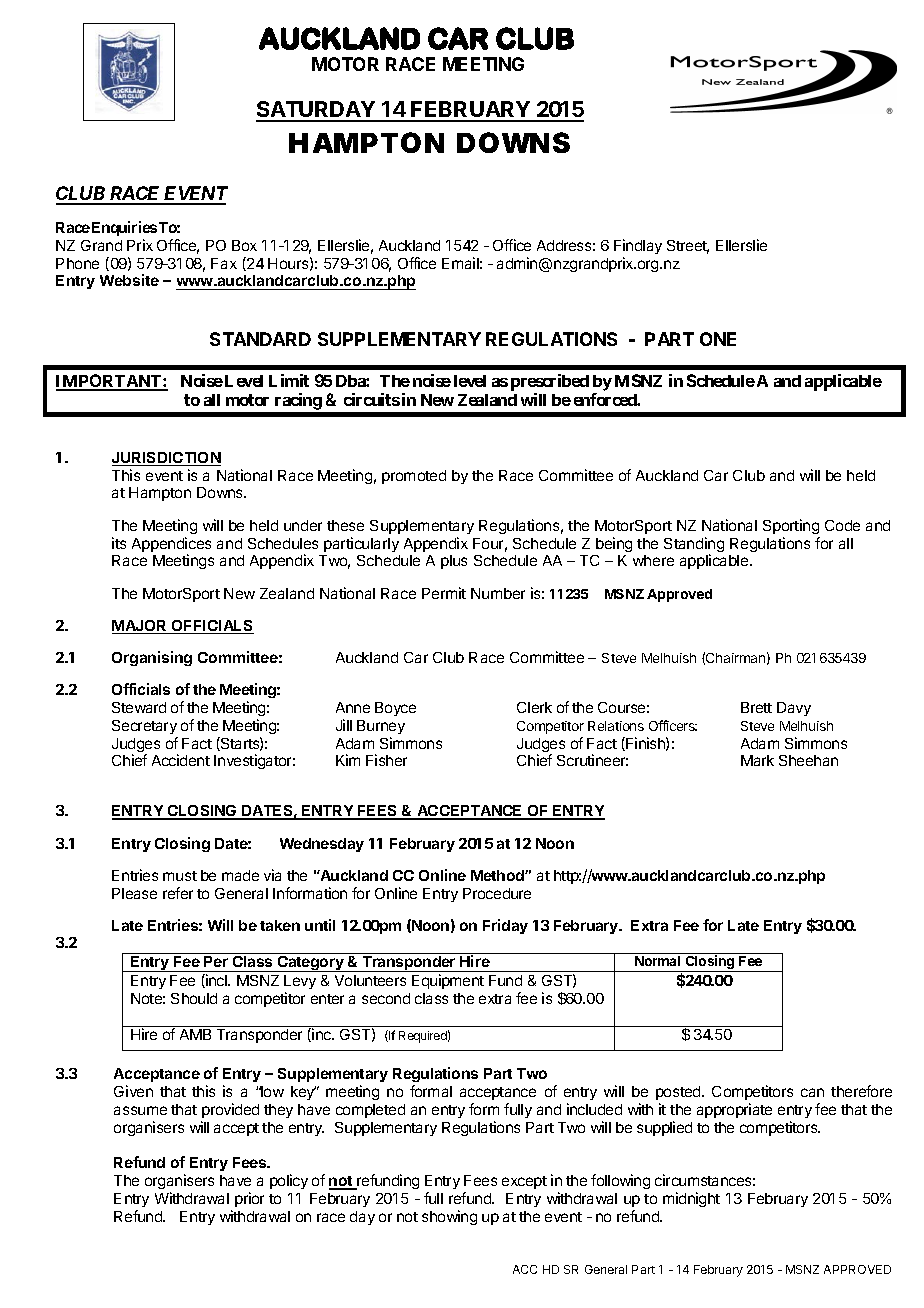 The height and width of the screenshot is (1308, 924). Describe the element at coordinates (638, 246) in the screenshot. I see `Findlay` at that location.
